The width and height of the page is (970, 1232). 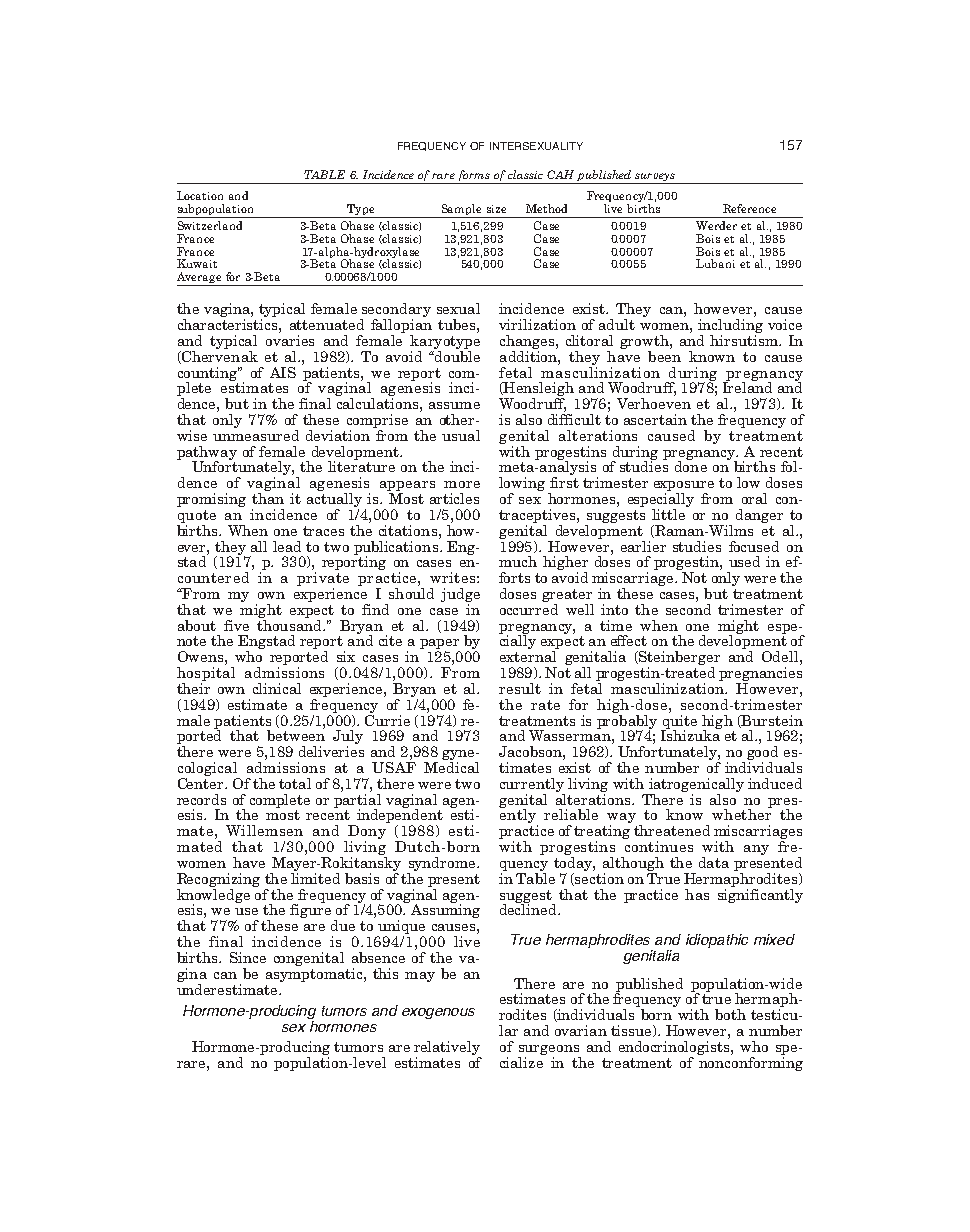 What do you see at coordinates (760, 675) in the page?
I see `pregnancies` at bounding box center [760, 675].
